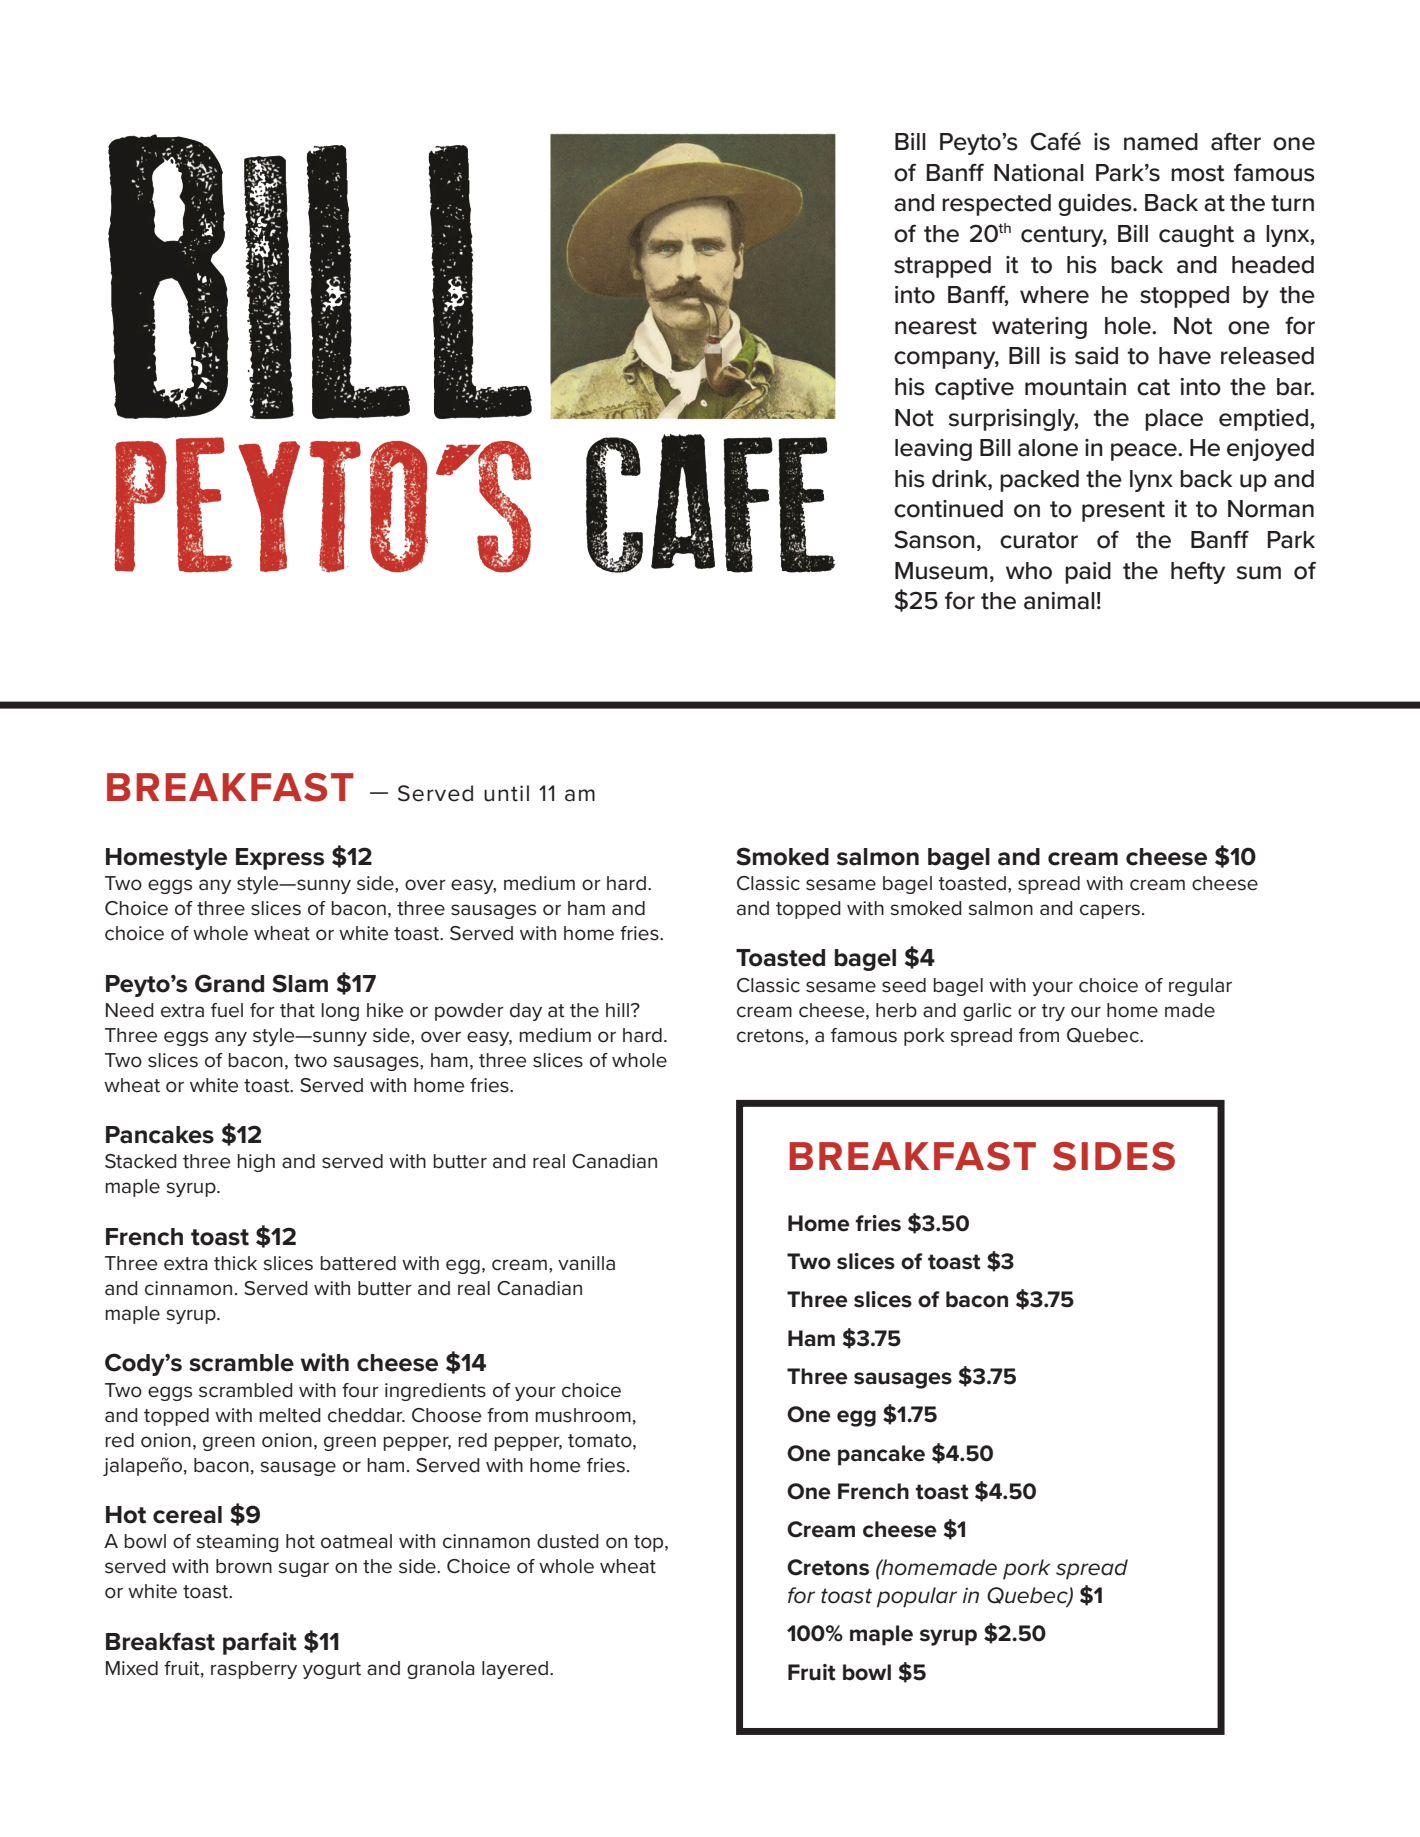 The image size is (1420, 1837). Describe the element at coordinates (941, 571) in the screenshot. I see `Museum` at that location.
